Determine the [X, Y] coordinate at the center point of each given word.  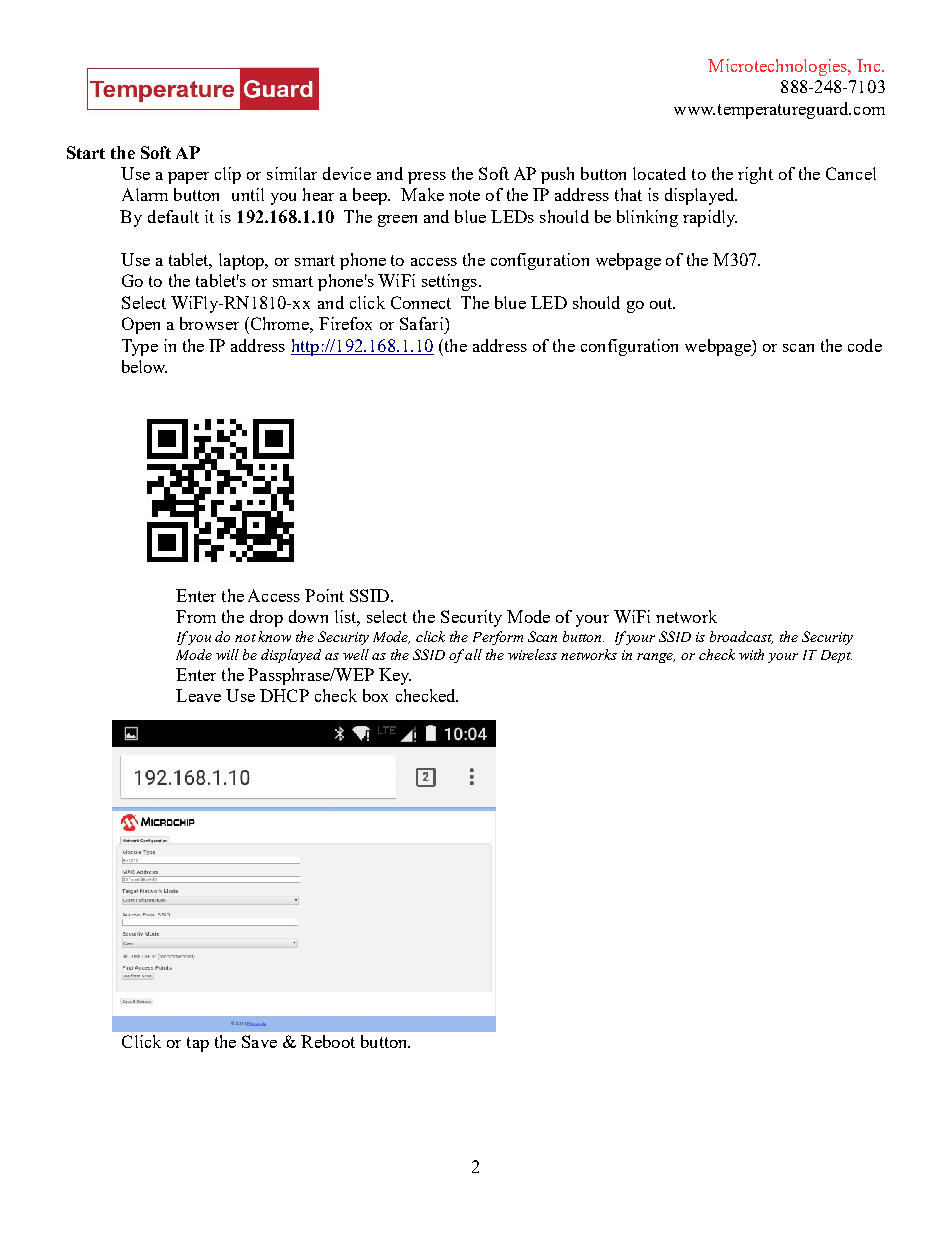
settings [451, 282]
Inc [870, 65]
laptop [243, 261]
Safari [423, 323]
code [865, 345]
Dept [836, 656]
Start [86, 152]
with [751, 654]
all [473, 654]
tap [198, 1044]
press [427, 178]
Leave [198, 695]
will [227, 654]
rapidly [710, 218]
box [375, 695]
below [144, 366]
